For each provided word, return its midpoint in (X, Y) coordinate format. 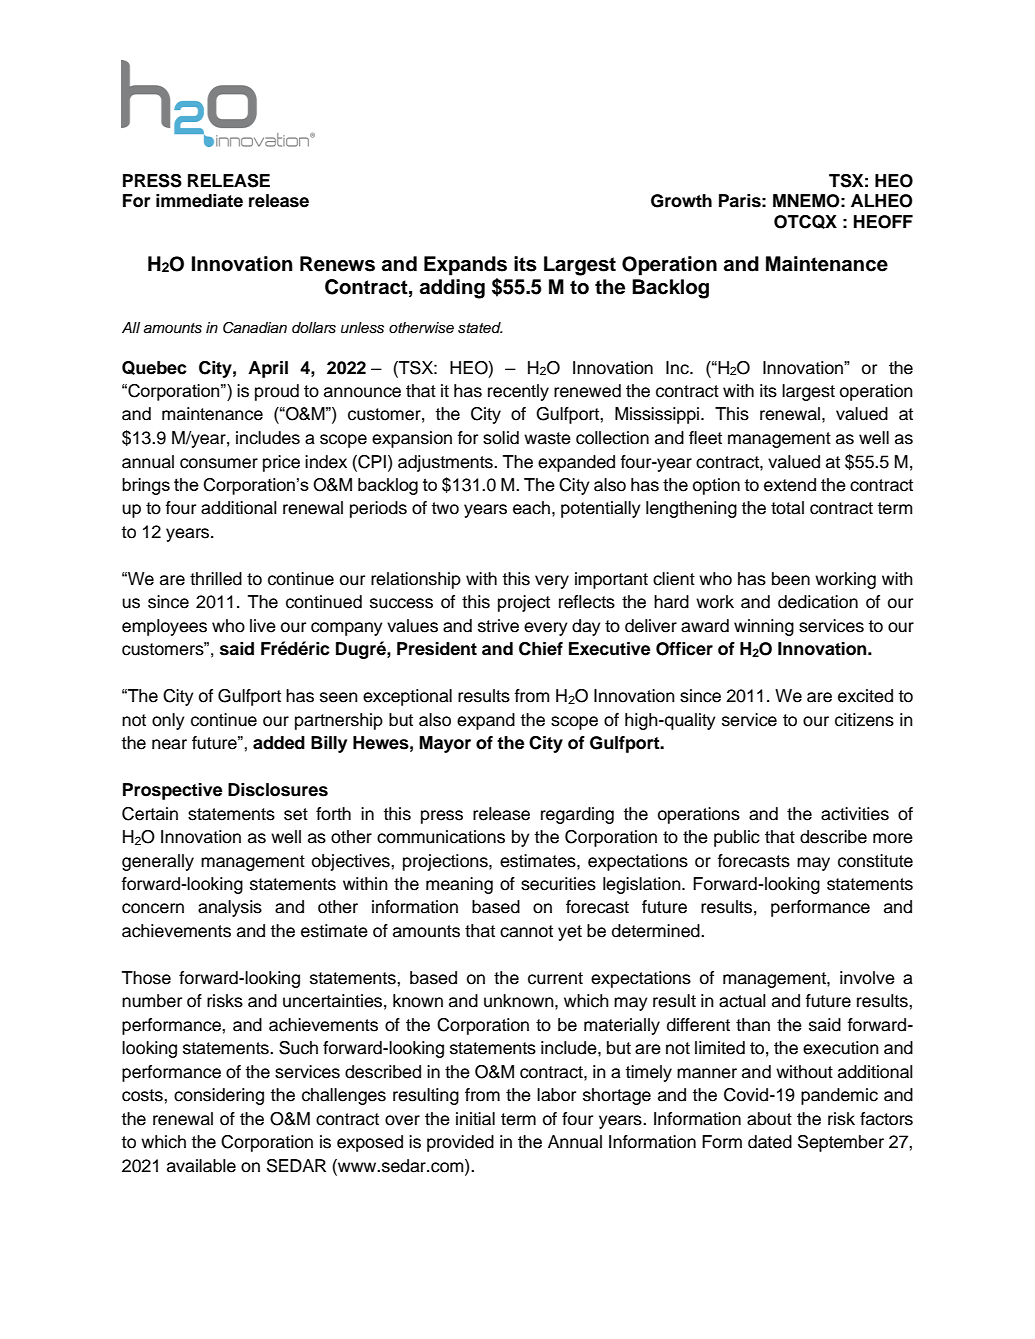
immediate (199, 201)
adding (452, 289)
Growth (681, 201)
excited (865, 696)
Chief (541, 649)
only (168, 721)
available (201, 1166)
